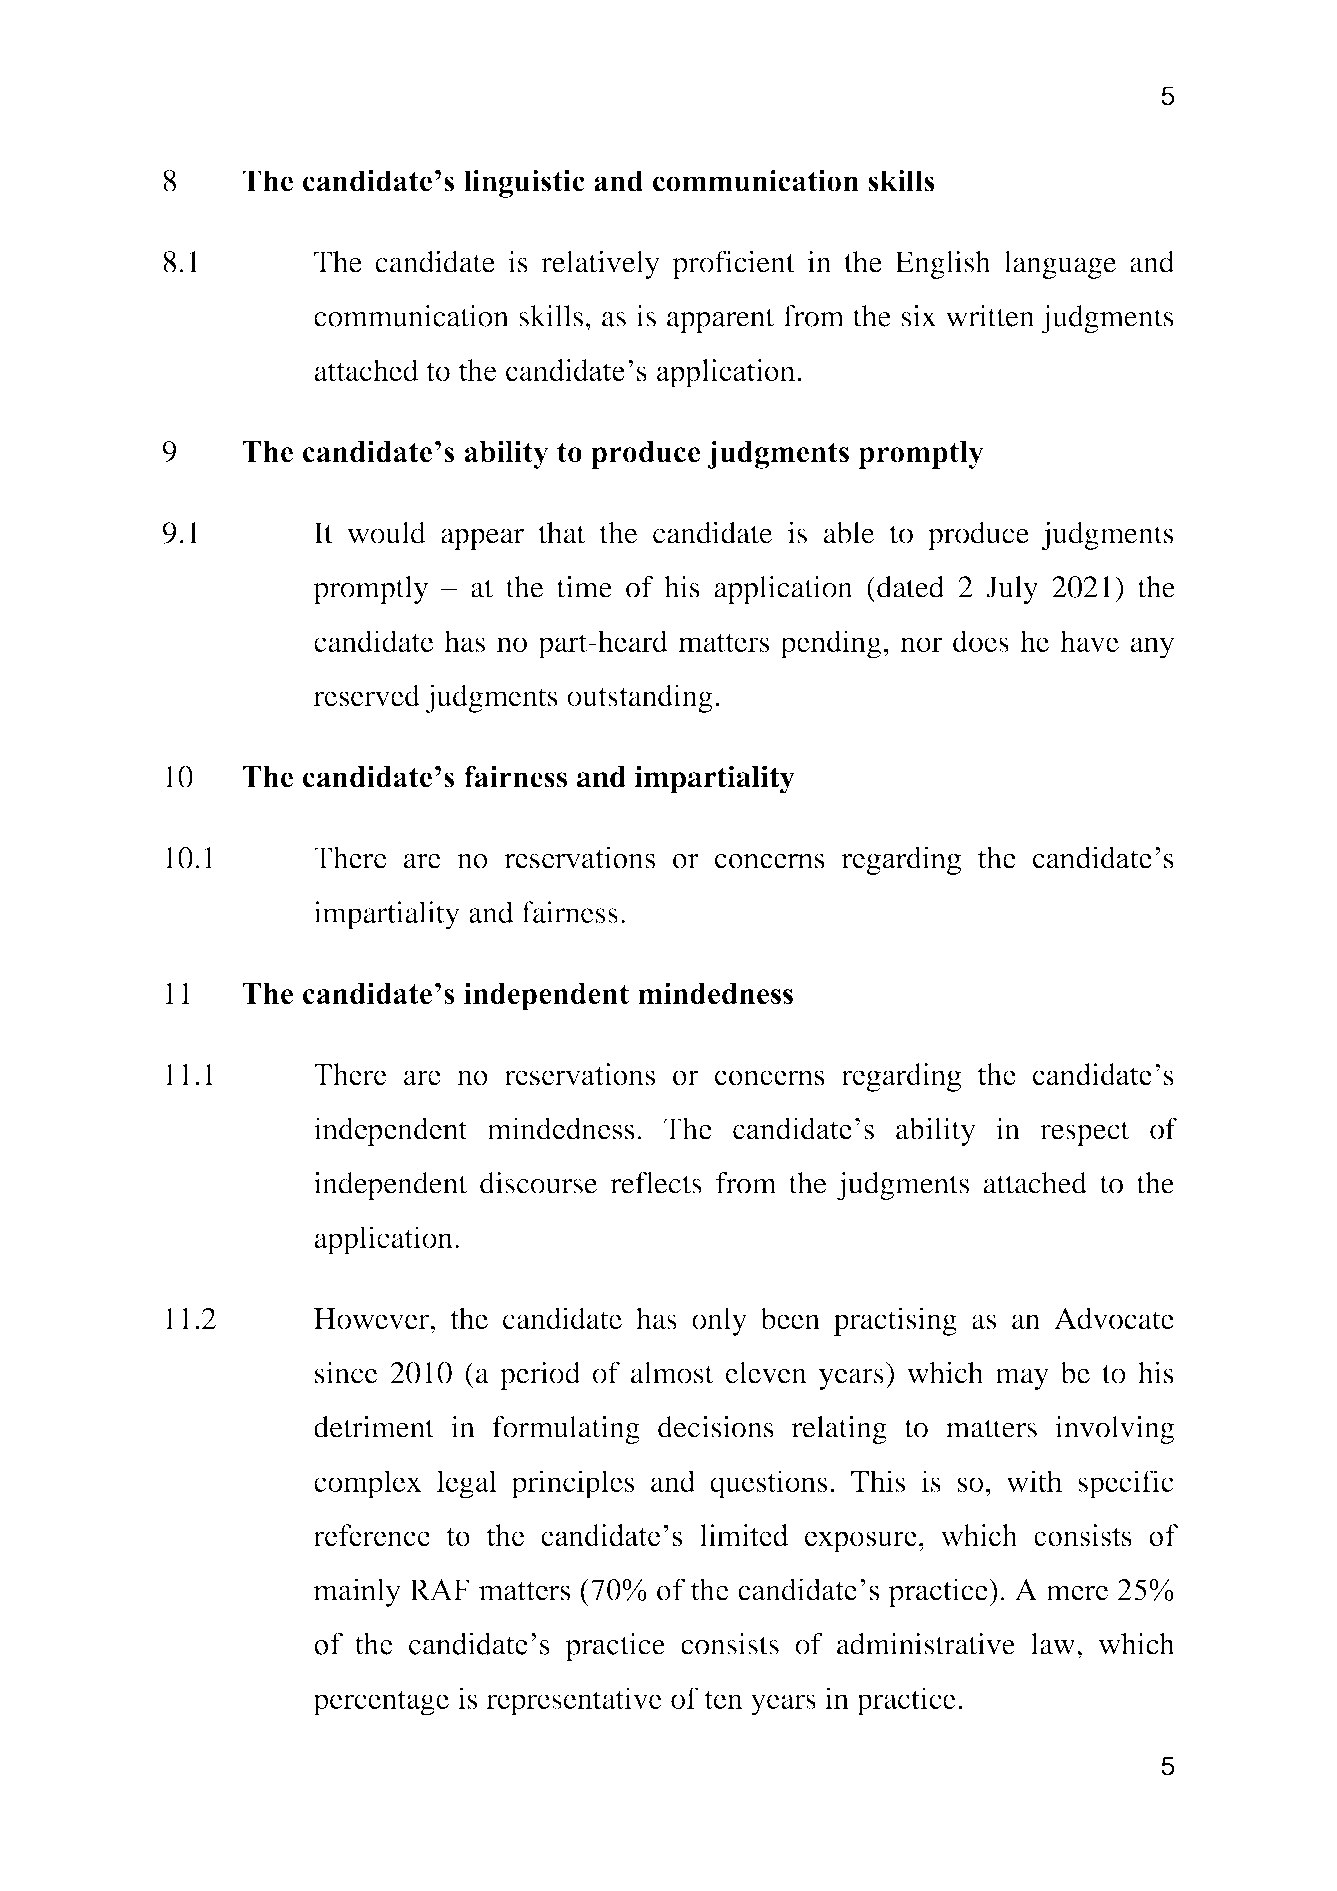  What do you see at coordinates (734, 264) in the page?
I see `proficient` at bounding box center [734, 264].
